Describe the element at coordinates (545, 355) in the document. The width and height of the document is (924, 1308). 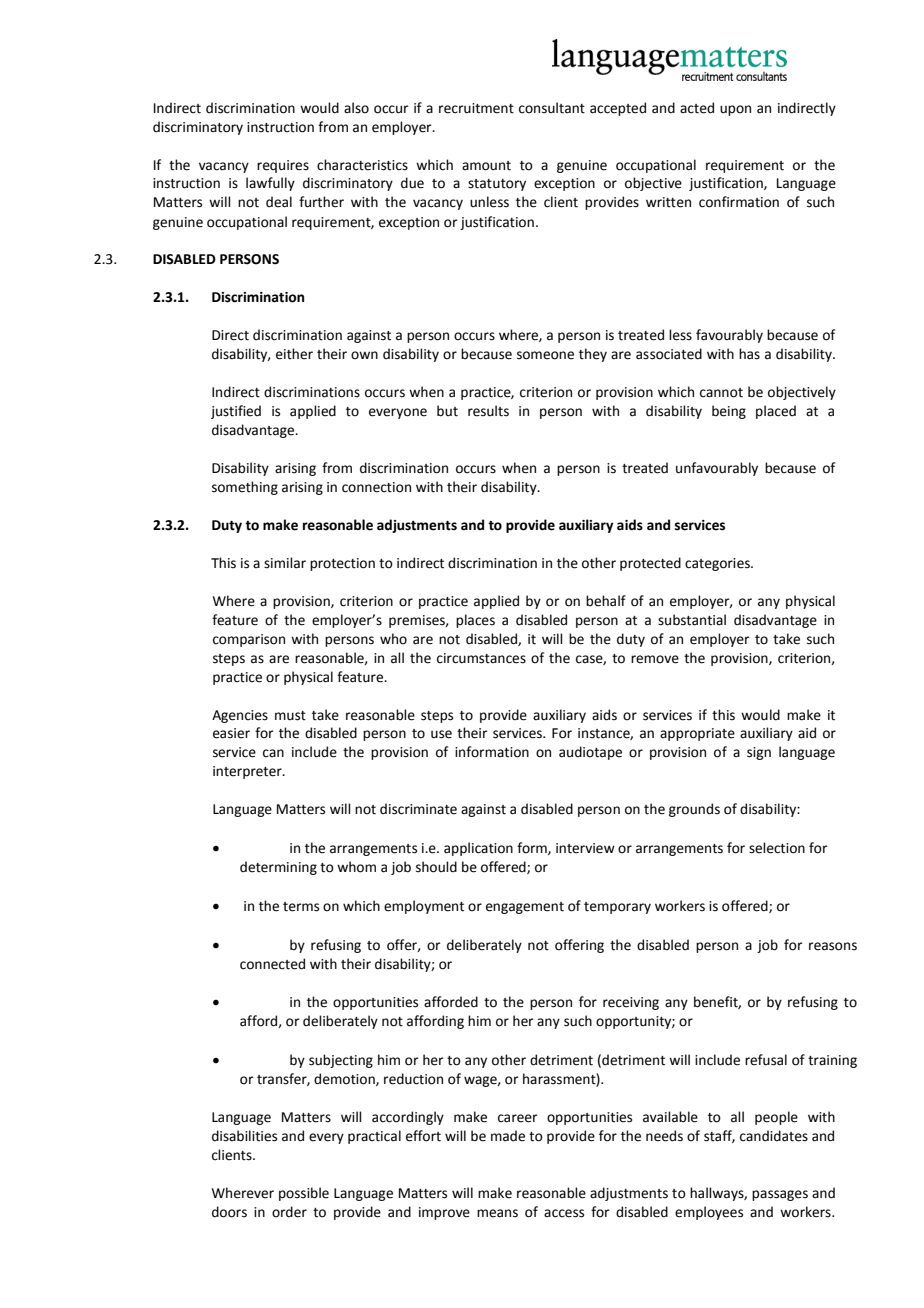
I see `someone` at that location.
